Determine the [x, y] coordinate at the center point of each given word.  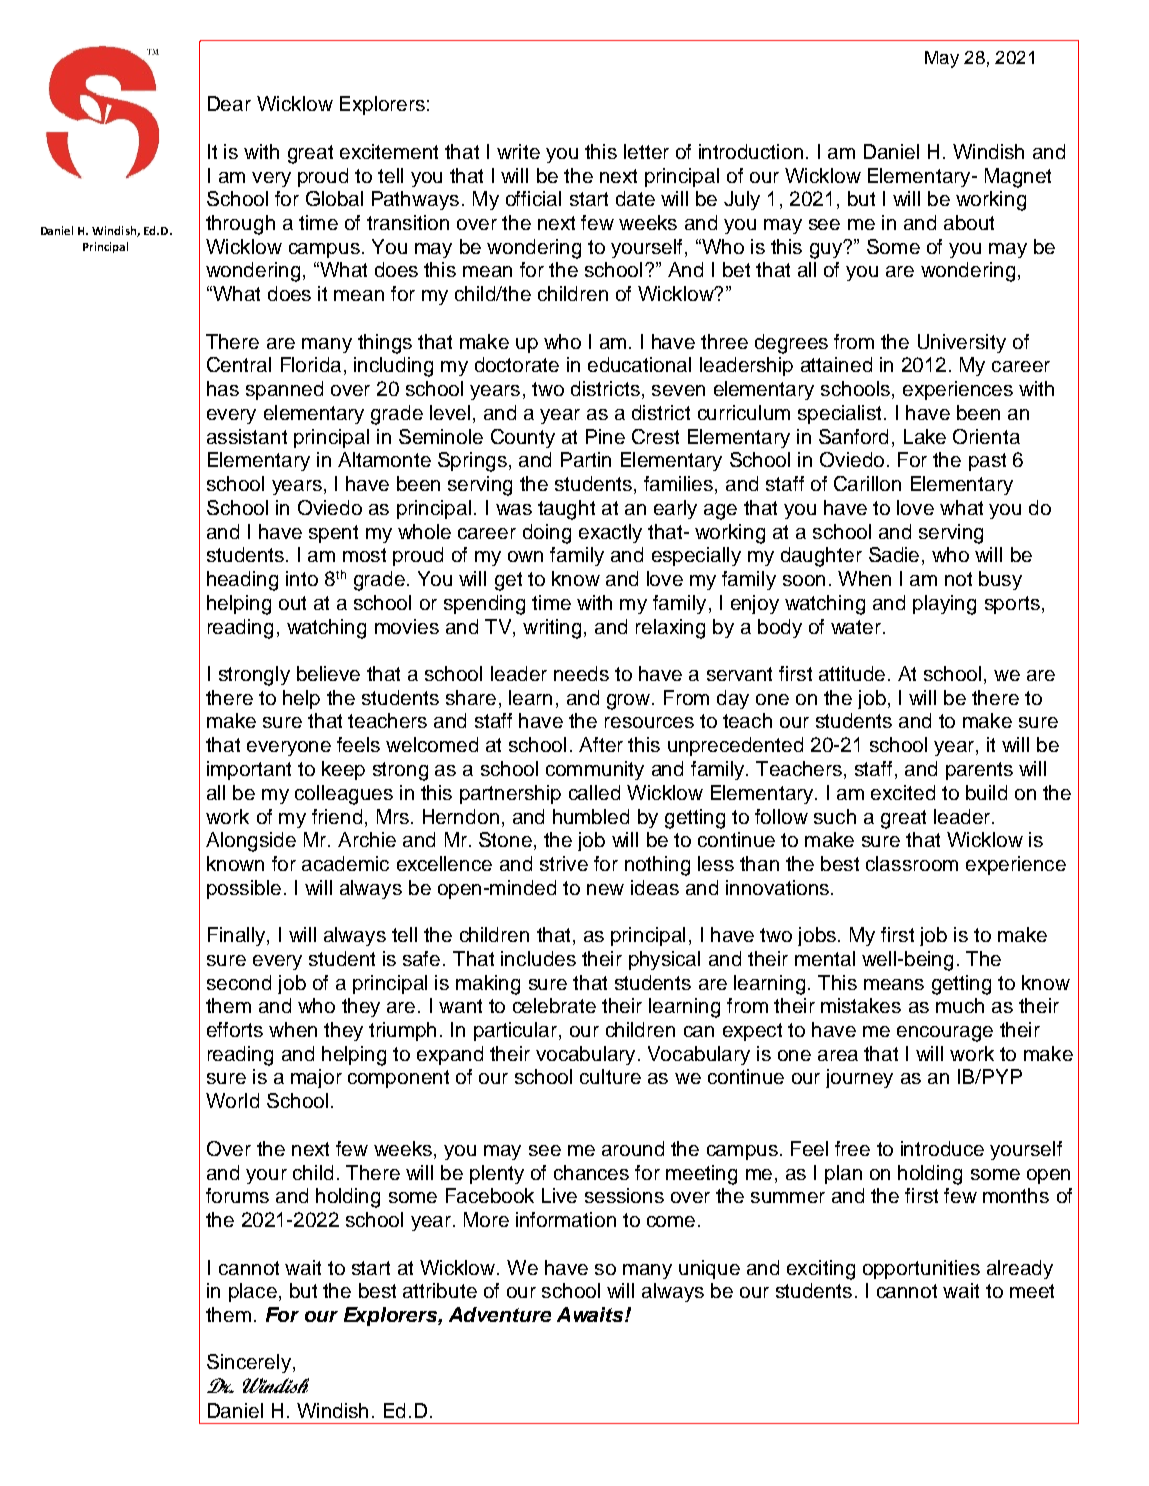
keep [343, 770]
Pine [605, 436]
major [316, 1078]
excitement [389, 151]
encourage [945, 1034]
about [969, 222]
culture [610, 1076]
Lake [925, 436]
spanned [284, 390]
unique [709, 1269]
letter [646, 151]
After [601, 744]
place [253, 1292]
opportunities [921, 1269]
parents [979, 771]
